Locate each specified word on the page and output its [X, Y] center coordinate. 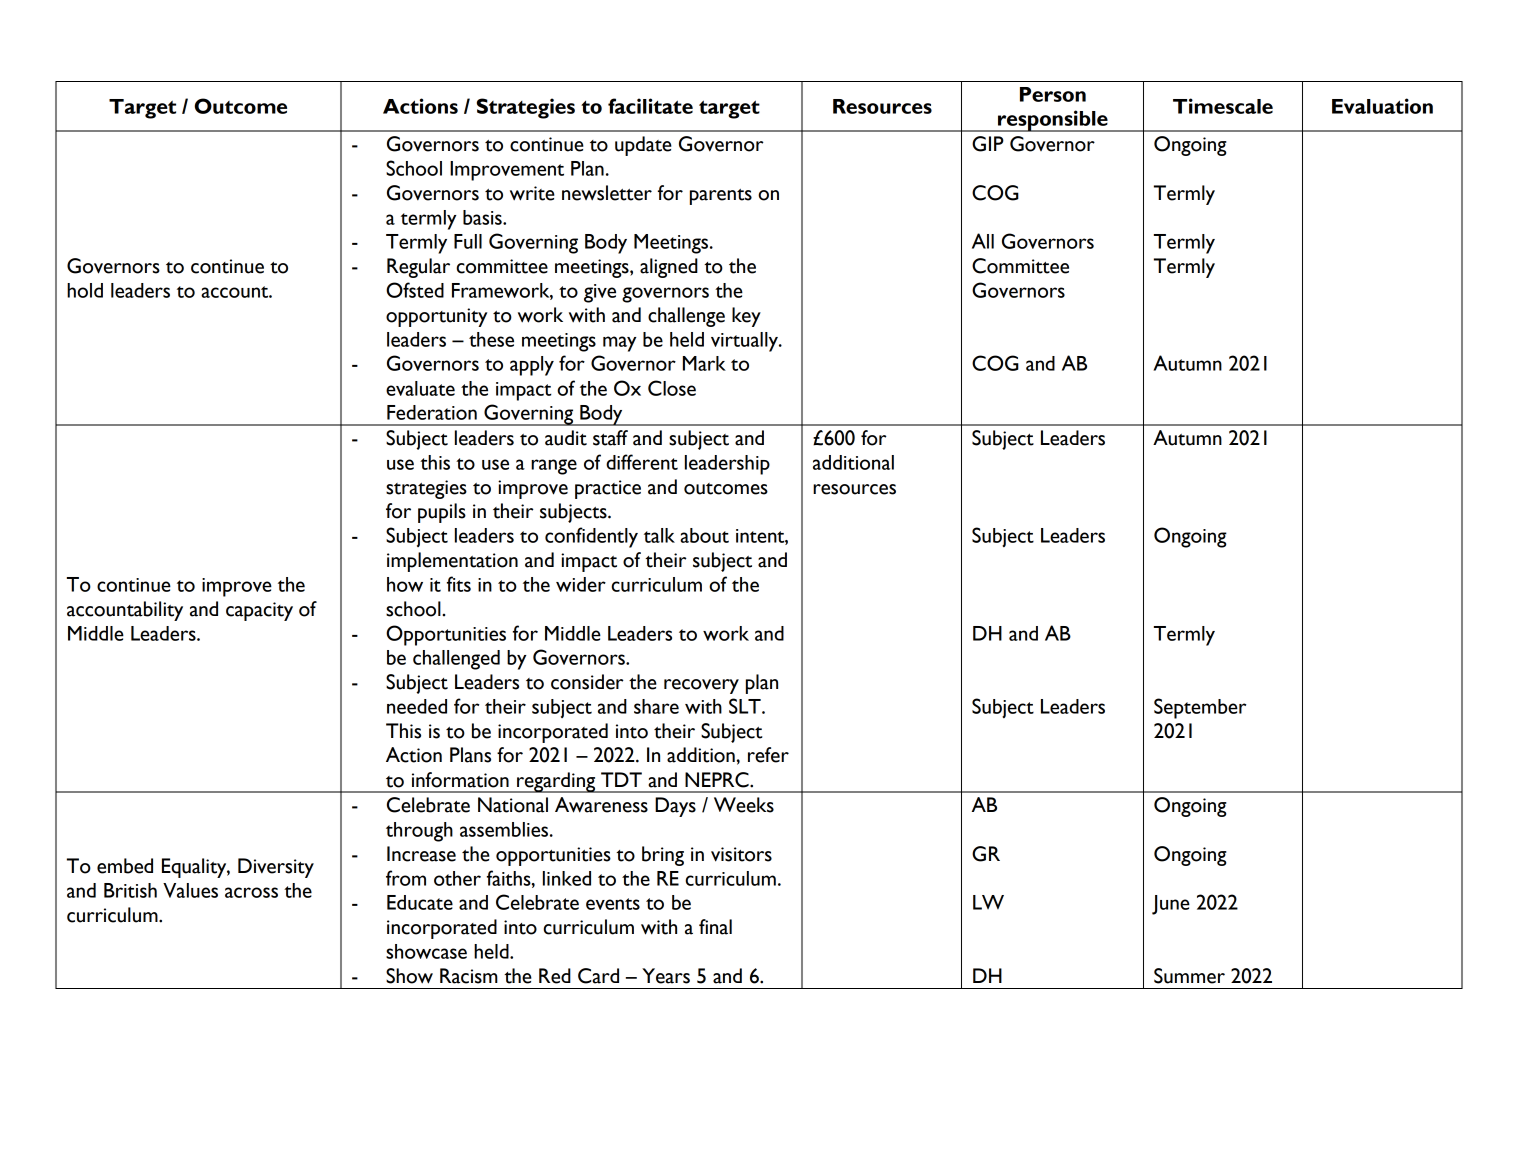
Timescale [1223, 106]
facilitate [650, 106]
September [1200, 708]
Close [672, 388]
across [251, 892]
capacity [259, 611]
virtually [745, 342]
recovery [701, 686]
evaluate [420, 388]
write [532, 193]
